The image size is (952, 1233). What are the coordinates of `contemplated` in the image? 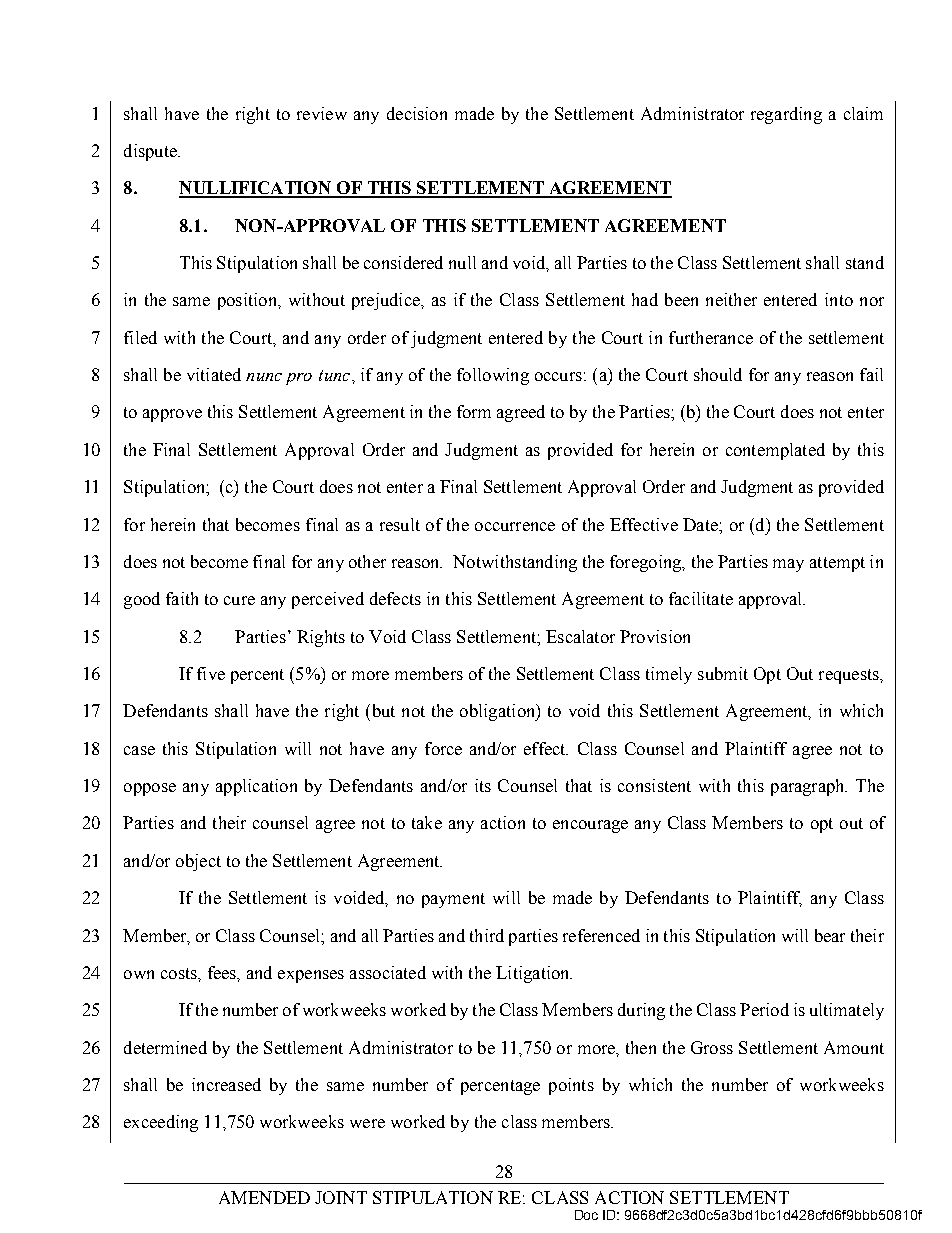 It's located at (775, 451).
